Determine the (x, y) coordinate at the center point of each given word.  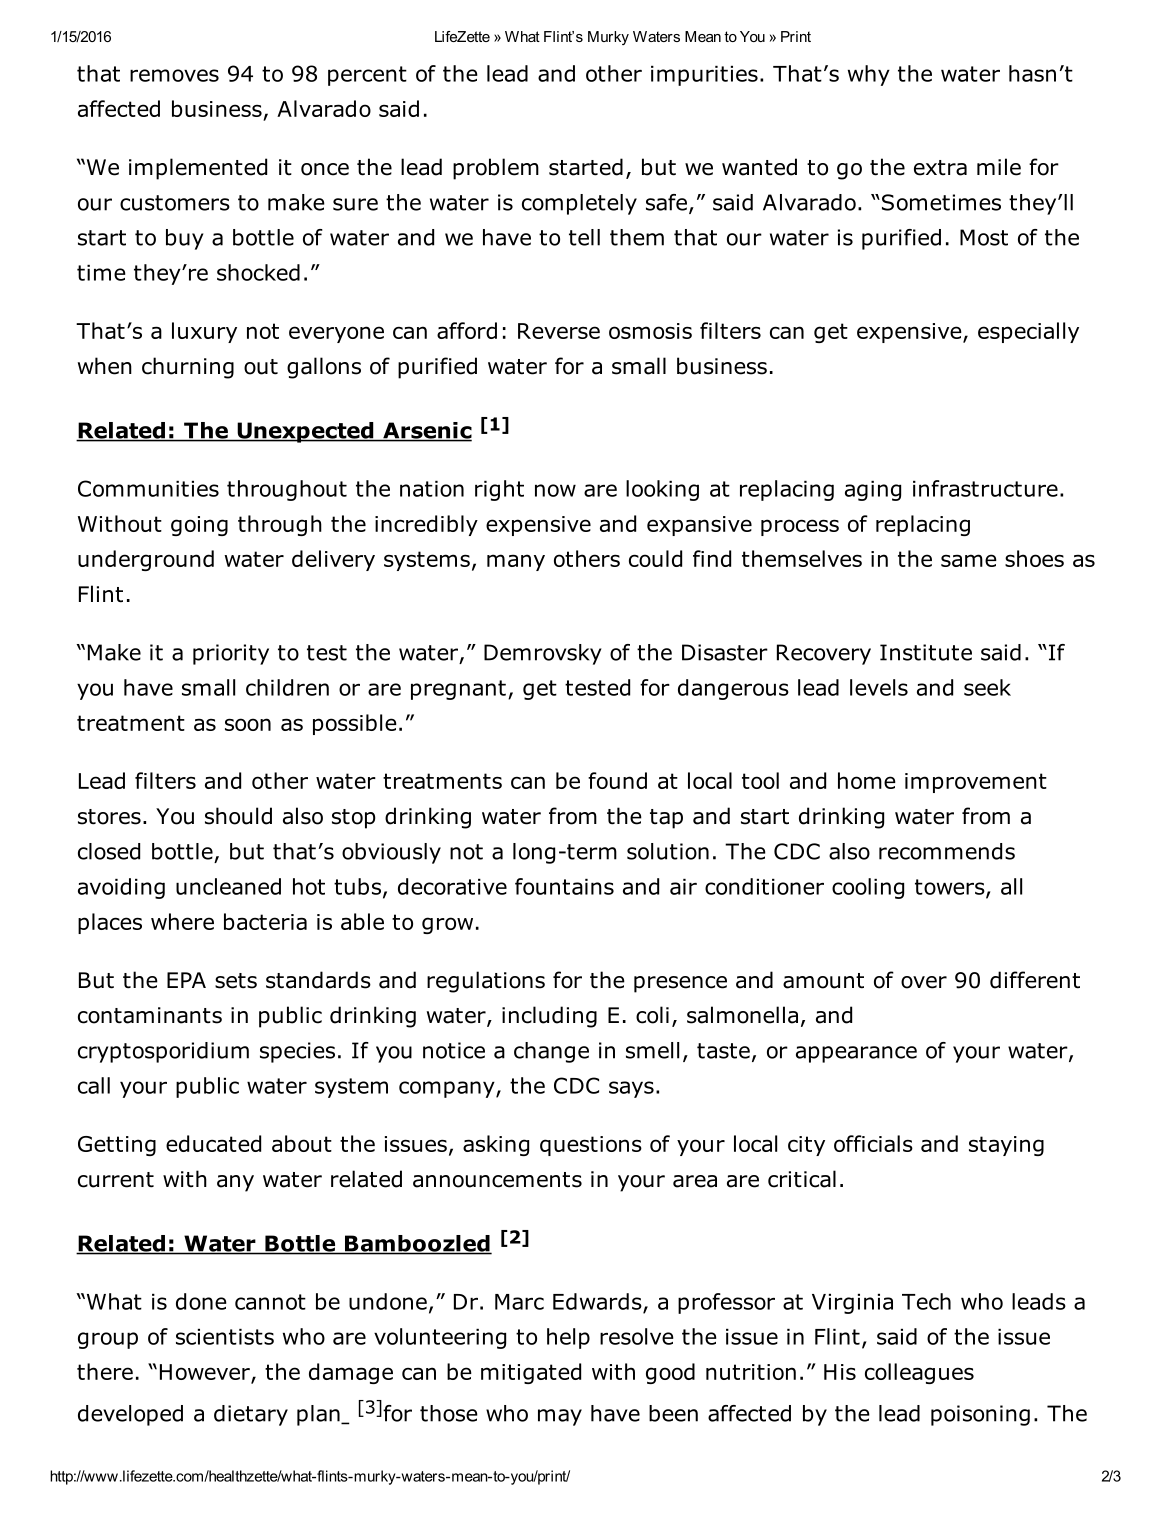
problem (496, 169)
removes (174, 75)
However (206, 1373)
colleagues (919, 1373)
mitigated (531, 1373)
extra (940, 168)
